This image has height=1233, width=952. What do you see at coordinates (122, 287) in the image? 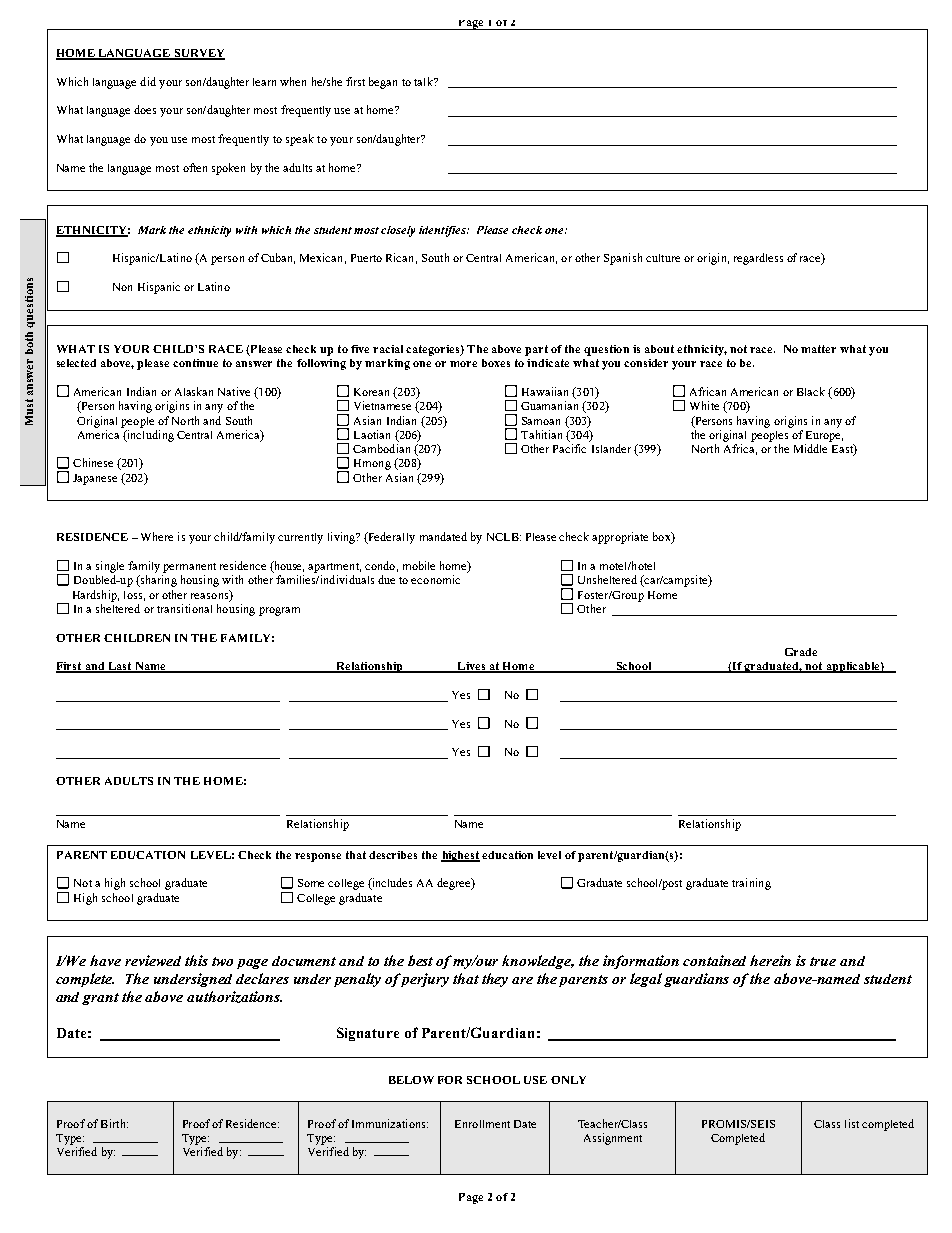
I see `Non` at bounding box center [122, 287].
